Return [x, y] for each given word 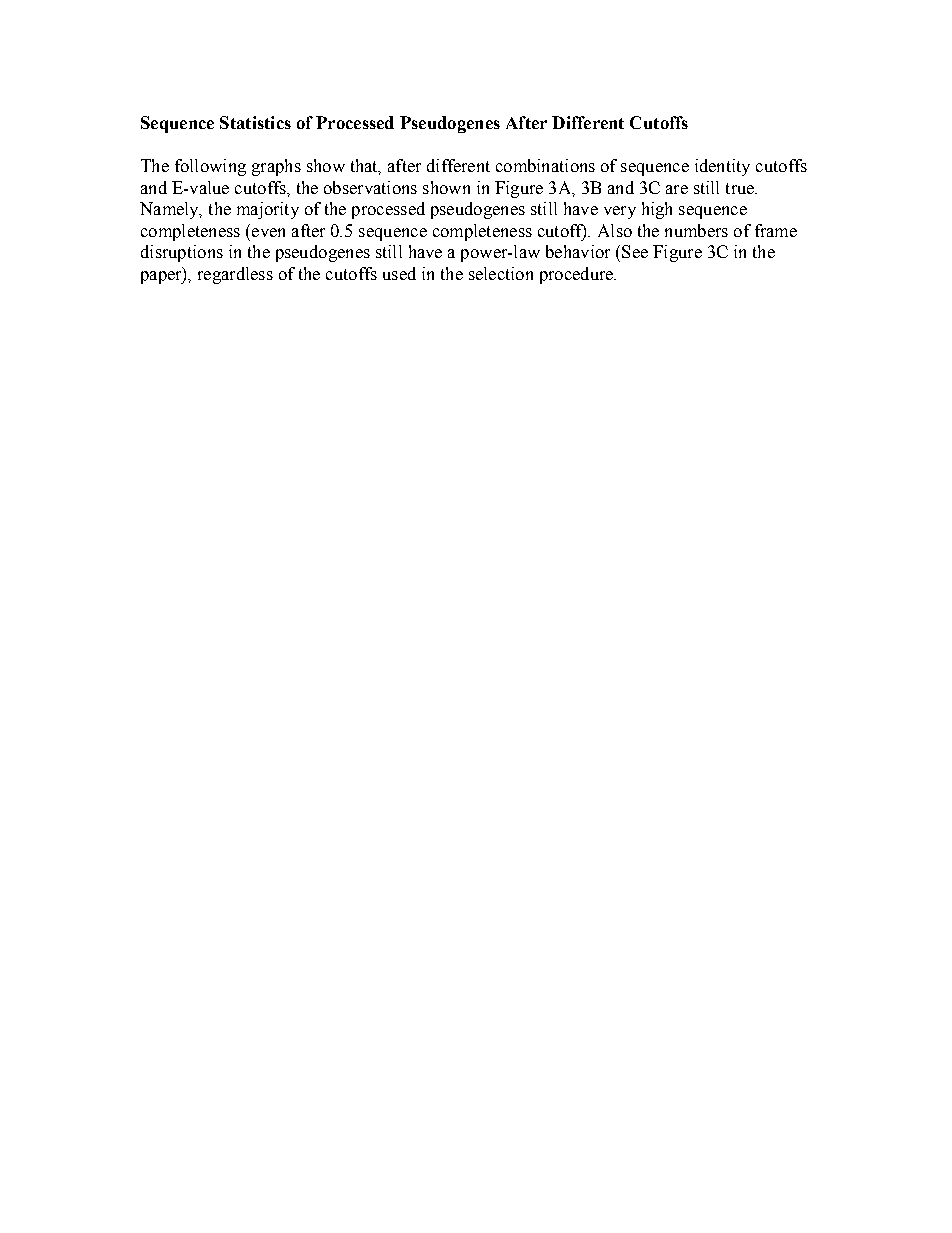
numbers [696, 230]
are [677, 189]
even [268, 232]
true [741, 188]
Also [615, 230]
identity [722, 167]
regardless [235, 275]
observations [370, 187]
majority [268, 210]
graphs [276, 167]
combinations [545, 165]
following [210, 167]
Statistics [255, 122]
